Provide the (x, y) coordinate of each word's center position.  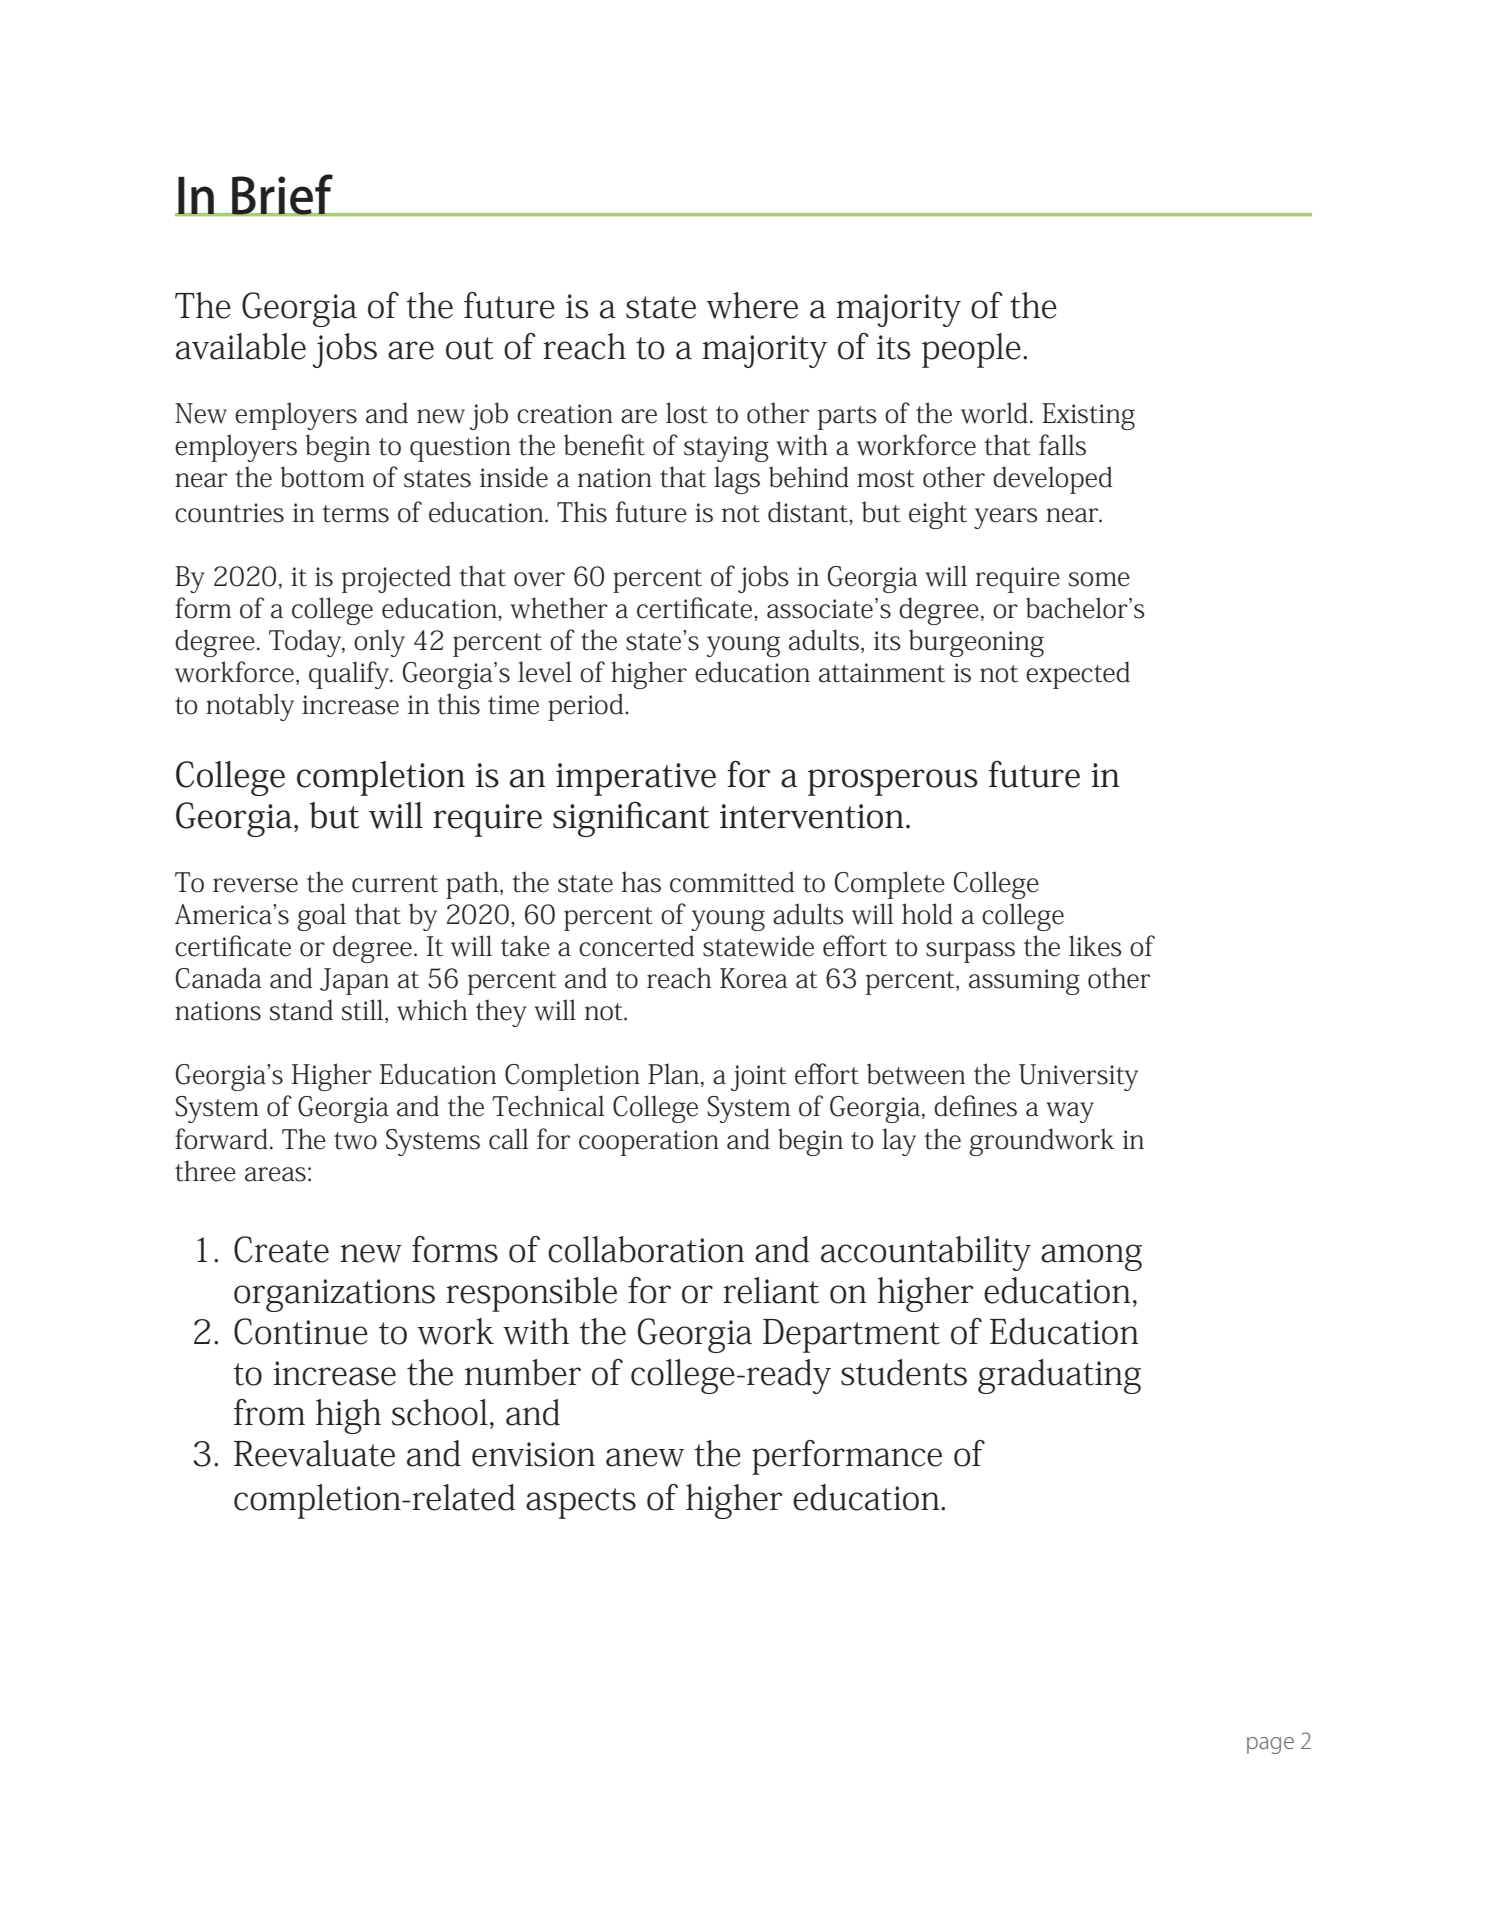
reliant (771, 1290)
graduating (1059, 1376)
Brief (282, 195)
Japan (354, 981)
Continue (301, 1331)
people (971, 350)
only (379, 643)
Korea (754, 978)
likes (1095, 946)
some (1099, 579)
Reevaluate (314, 1453)
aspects (581, 1503)
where (752, 305)
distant (809, 513)
